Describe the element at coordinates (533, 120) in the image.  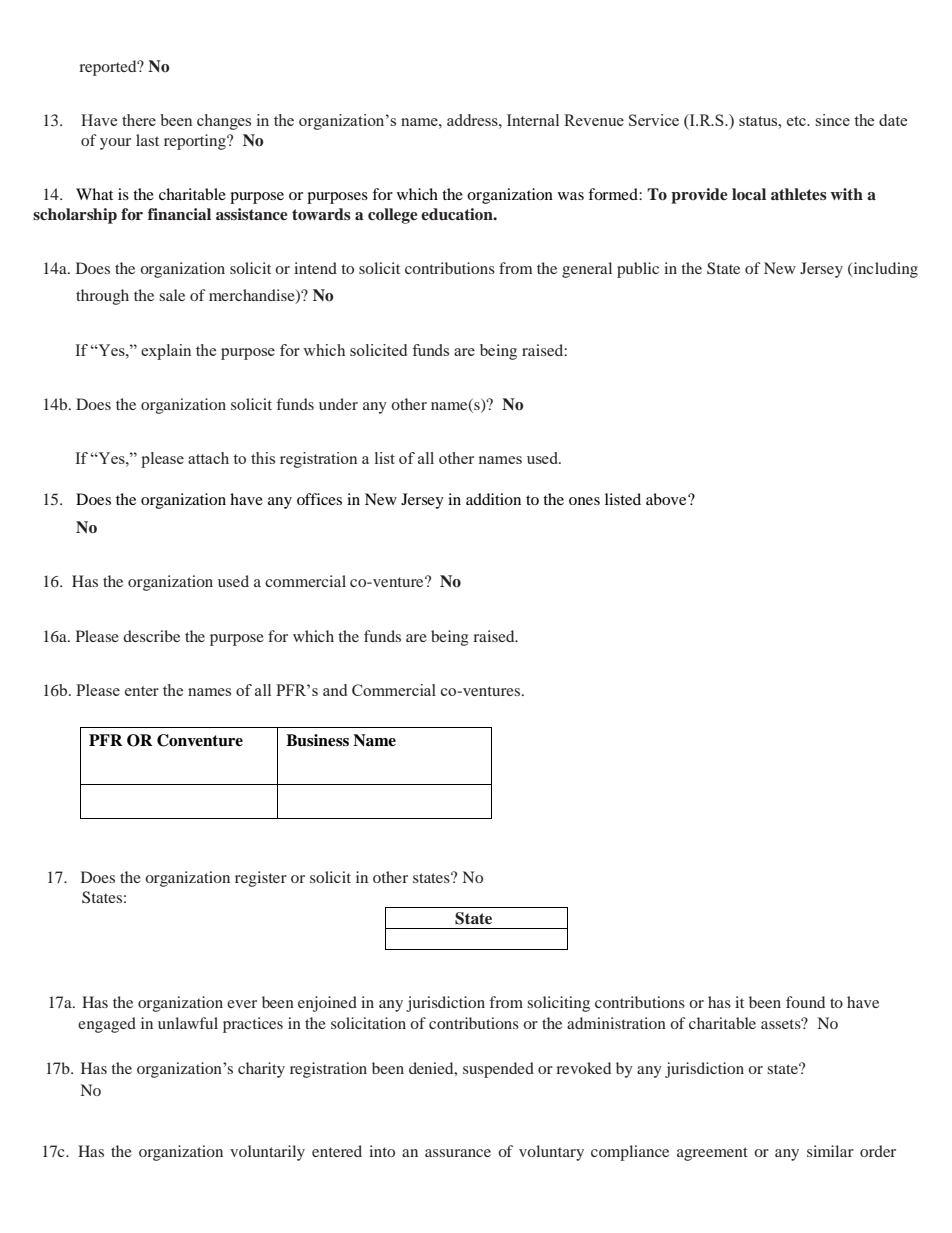
I see `Internal` at that location.
